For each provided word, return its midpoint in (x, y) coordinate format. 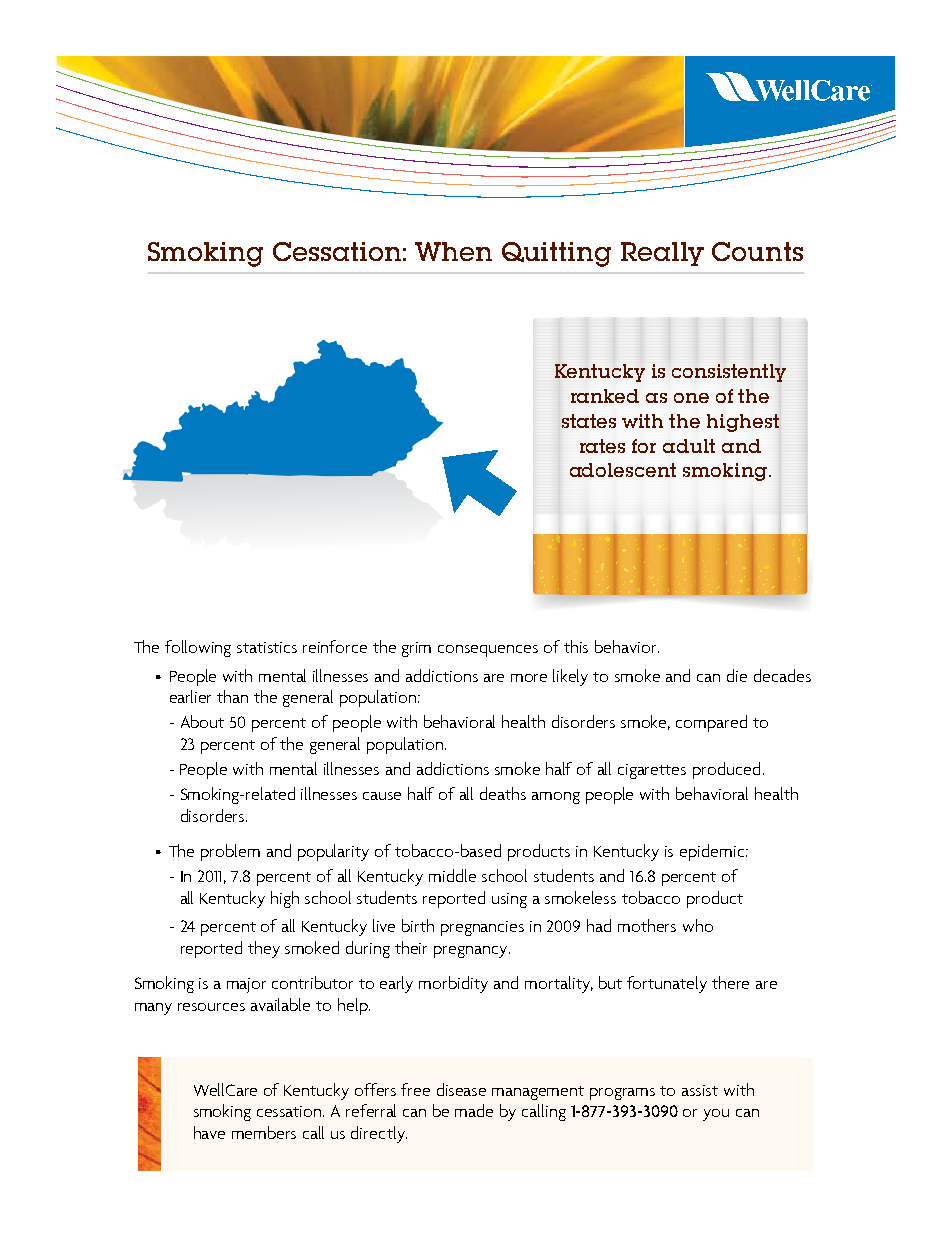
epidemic (713, 852)
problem (230, 852)
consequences (488, 651)
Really (662, 254)
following (198, 648)
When (453, 251)
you (716, 1115)
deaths (503, 793)
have (209, 1132)
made (474, 1110)
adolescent (623, 470)
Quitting (556, 254)
